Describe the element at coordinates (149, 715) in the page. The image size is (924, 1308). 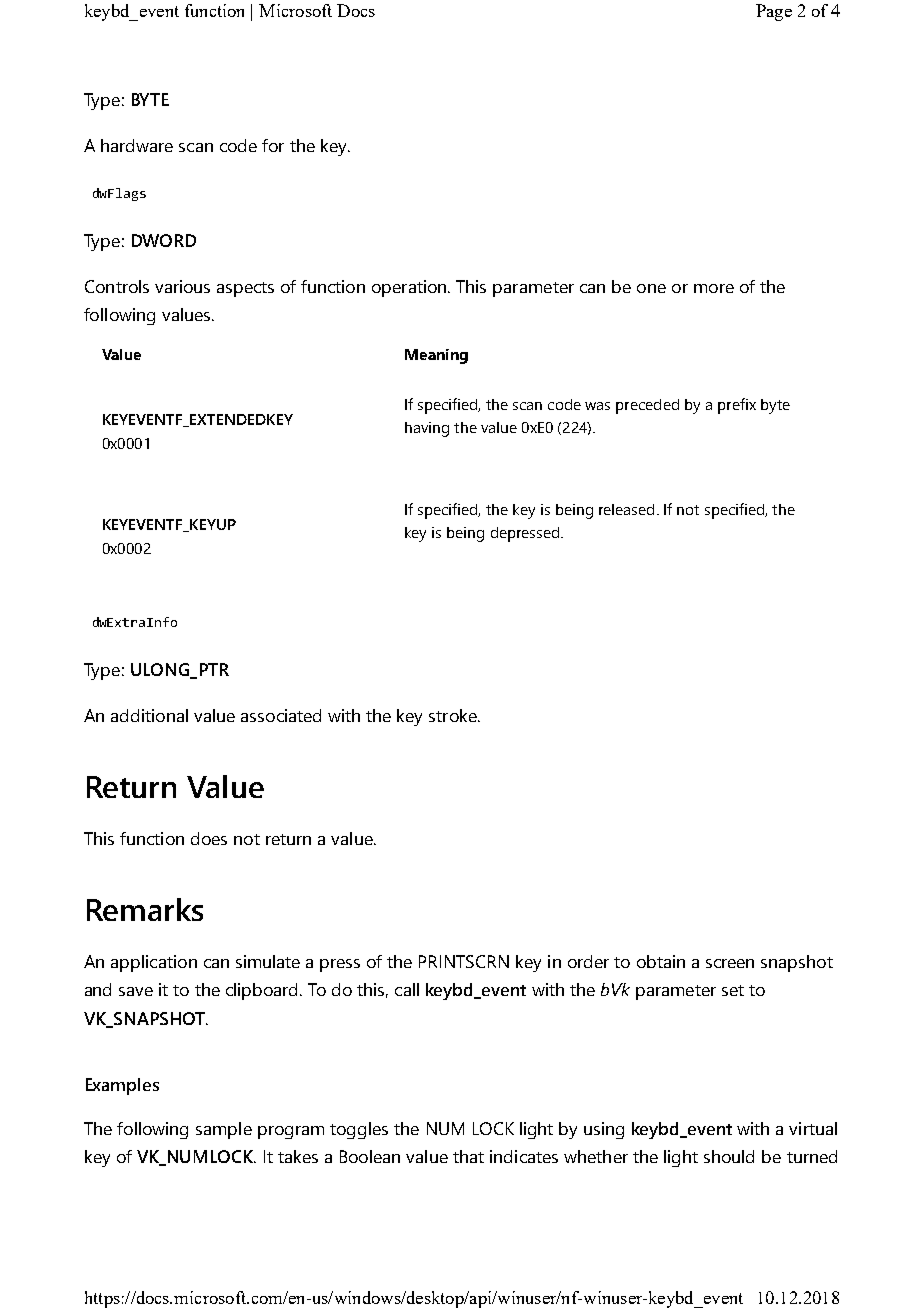
I see `additional` at that location.
